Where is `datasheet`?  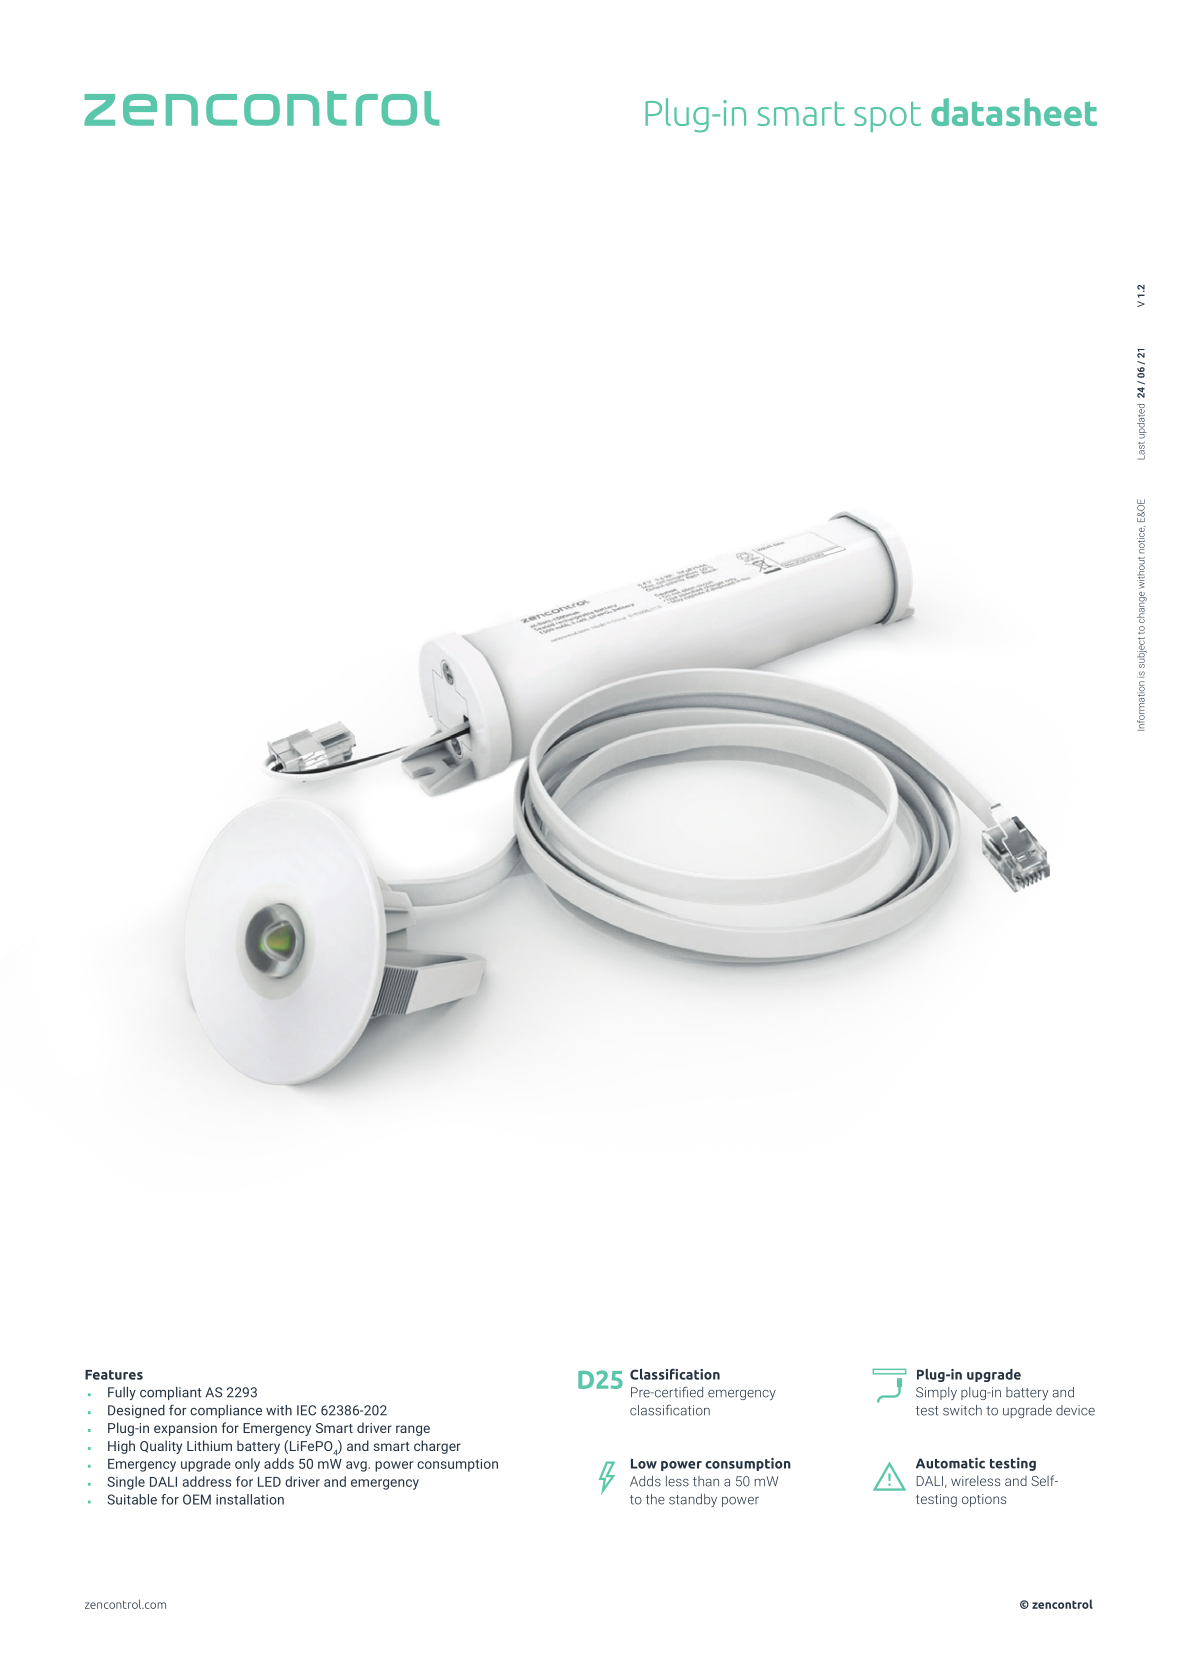 datasheet is located at coordinates (1014, 112).
